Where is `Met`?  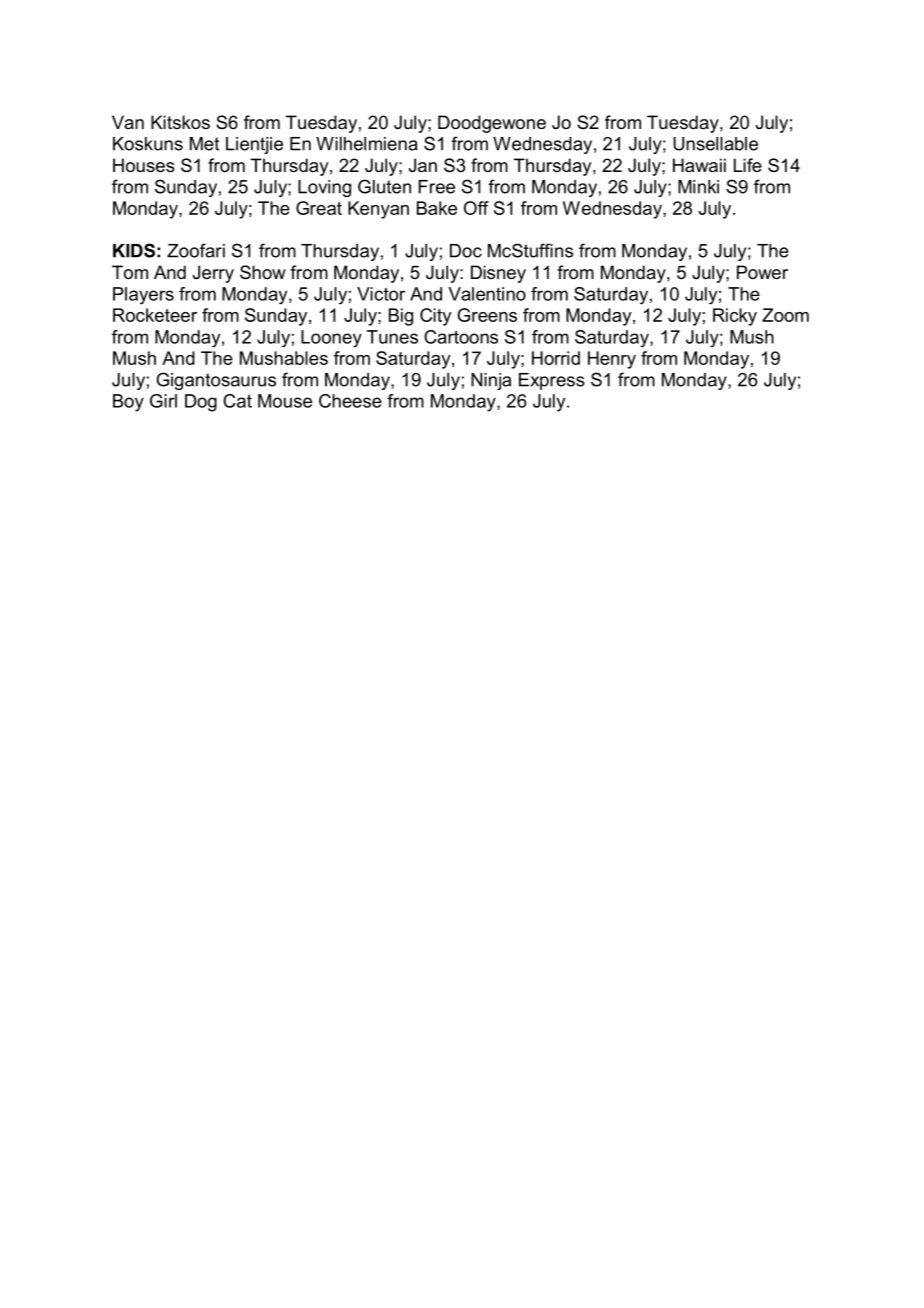
Met is located at coordinates (204, 144).
